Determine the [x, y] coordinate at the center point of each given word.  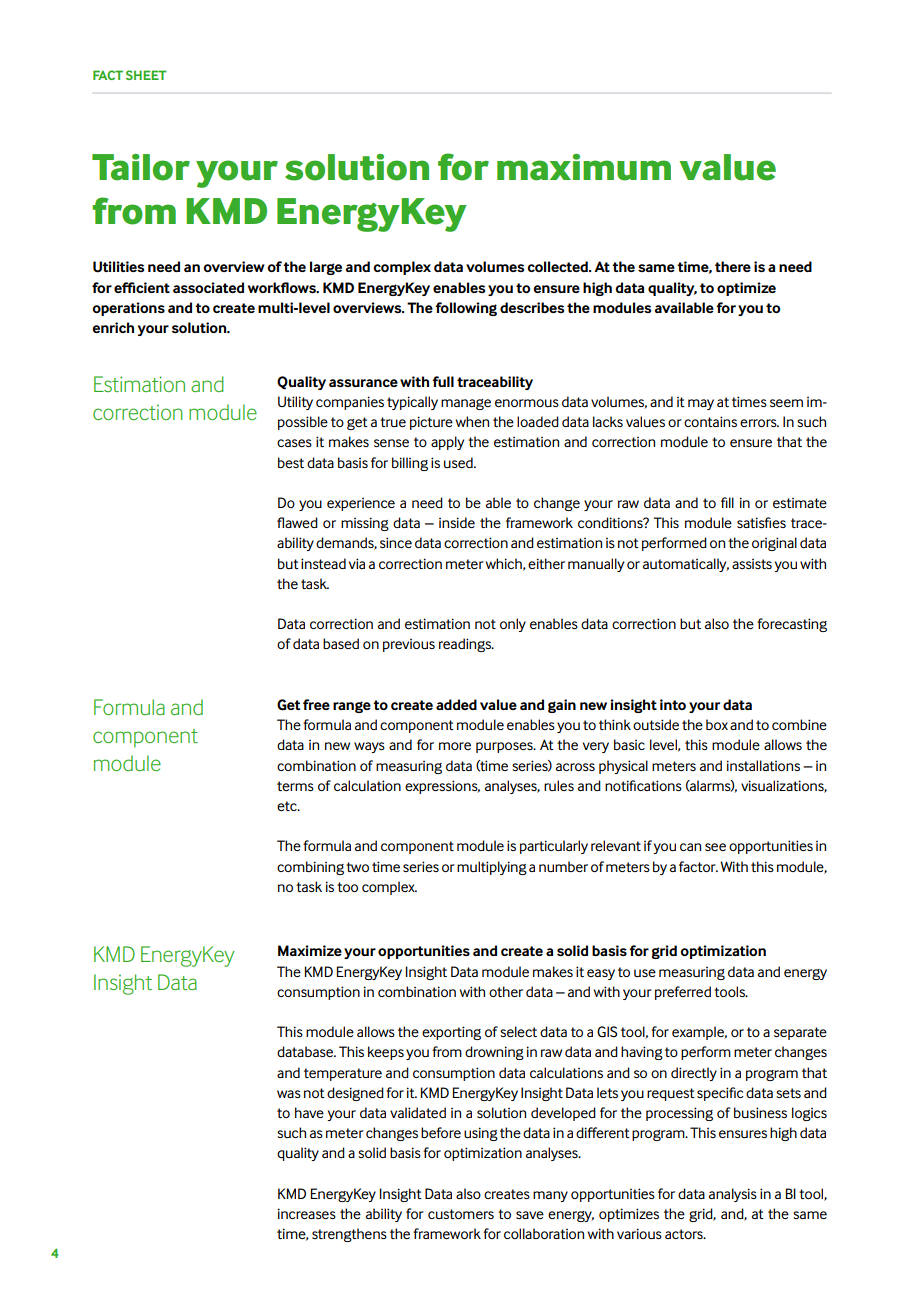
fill [727, 502]
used [459, 462]
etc [288, 806]
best [291, 462]
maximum [584, 167]
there [733, 266]
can [690, 847]
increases [307, 1213]
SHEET [146, 75]
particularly [554, 847]
